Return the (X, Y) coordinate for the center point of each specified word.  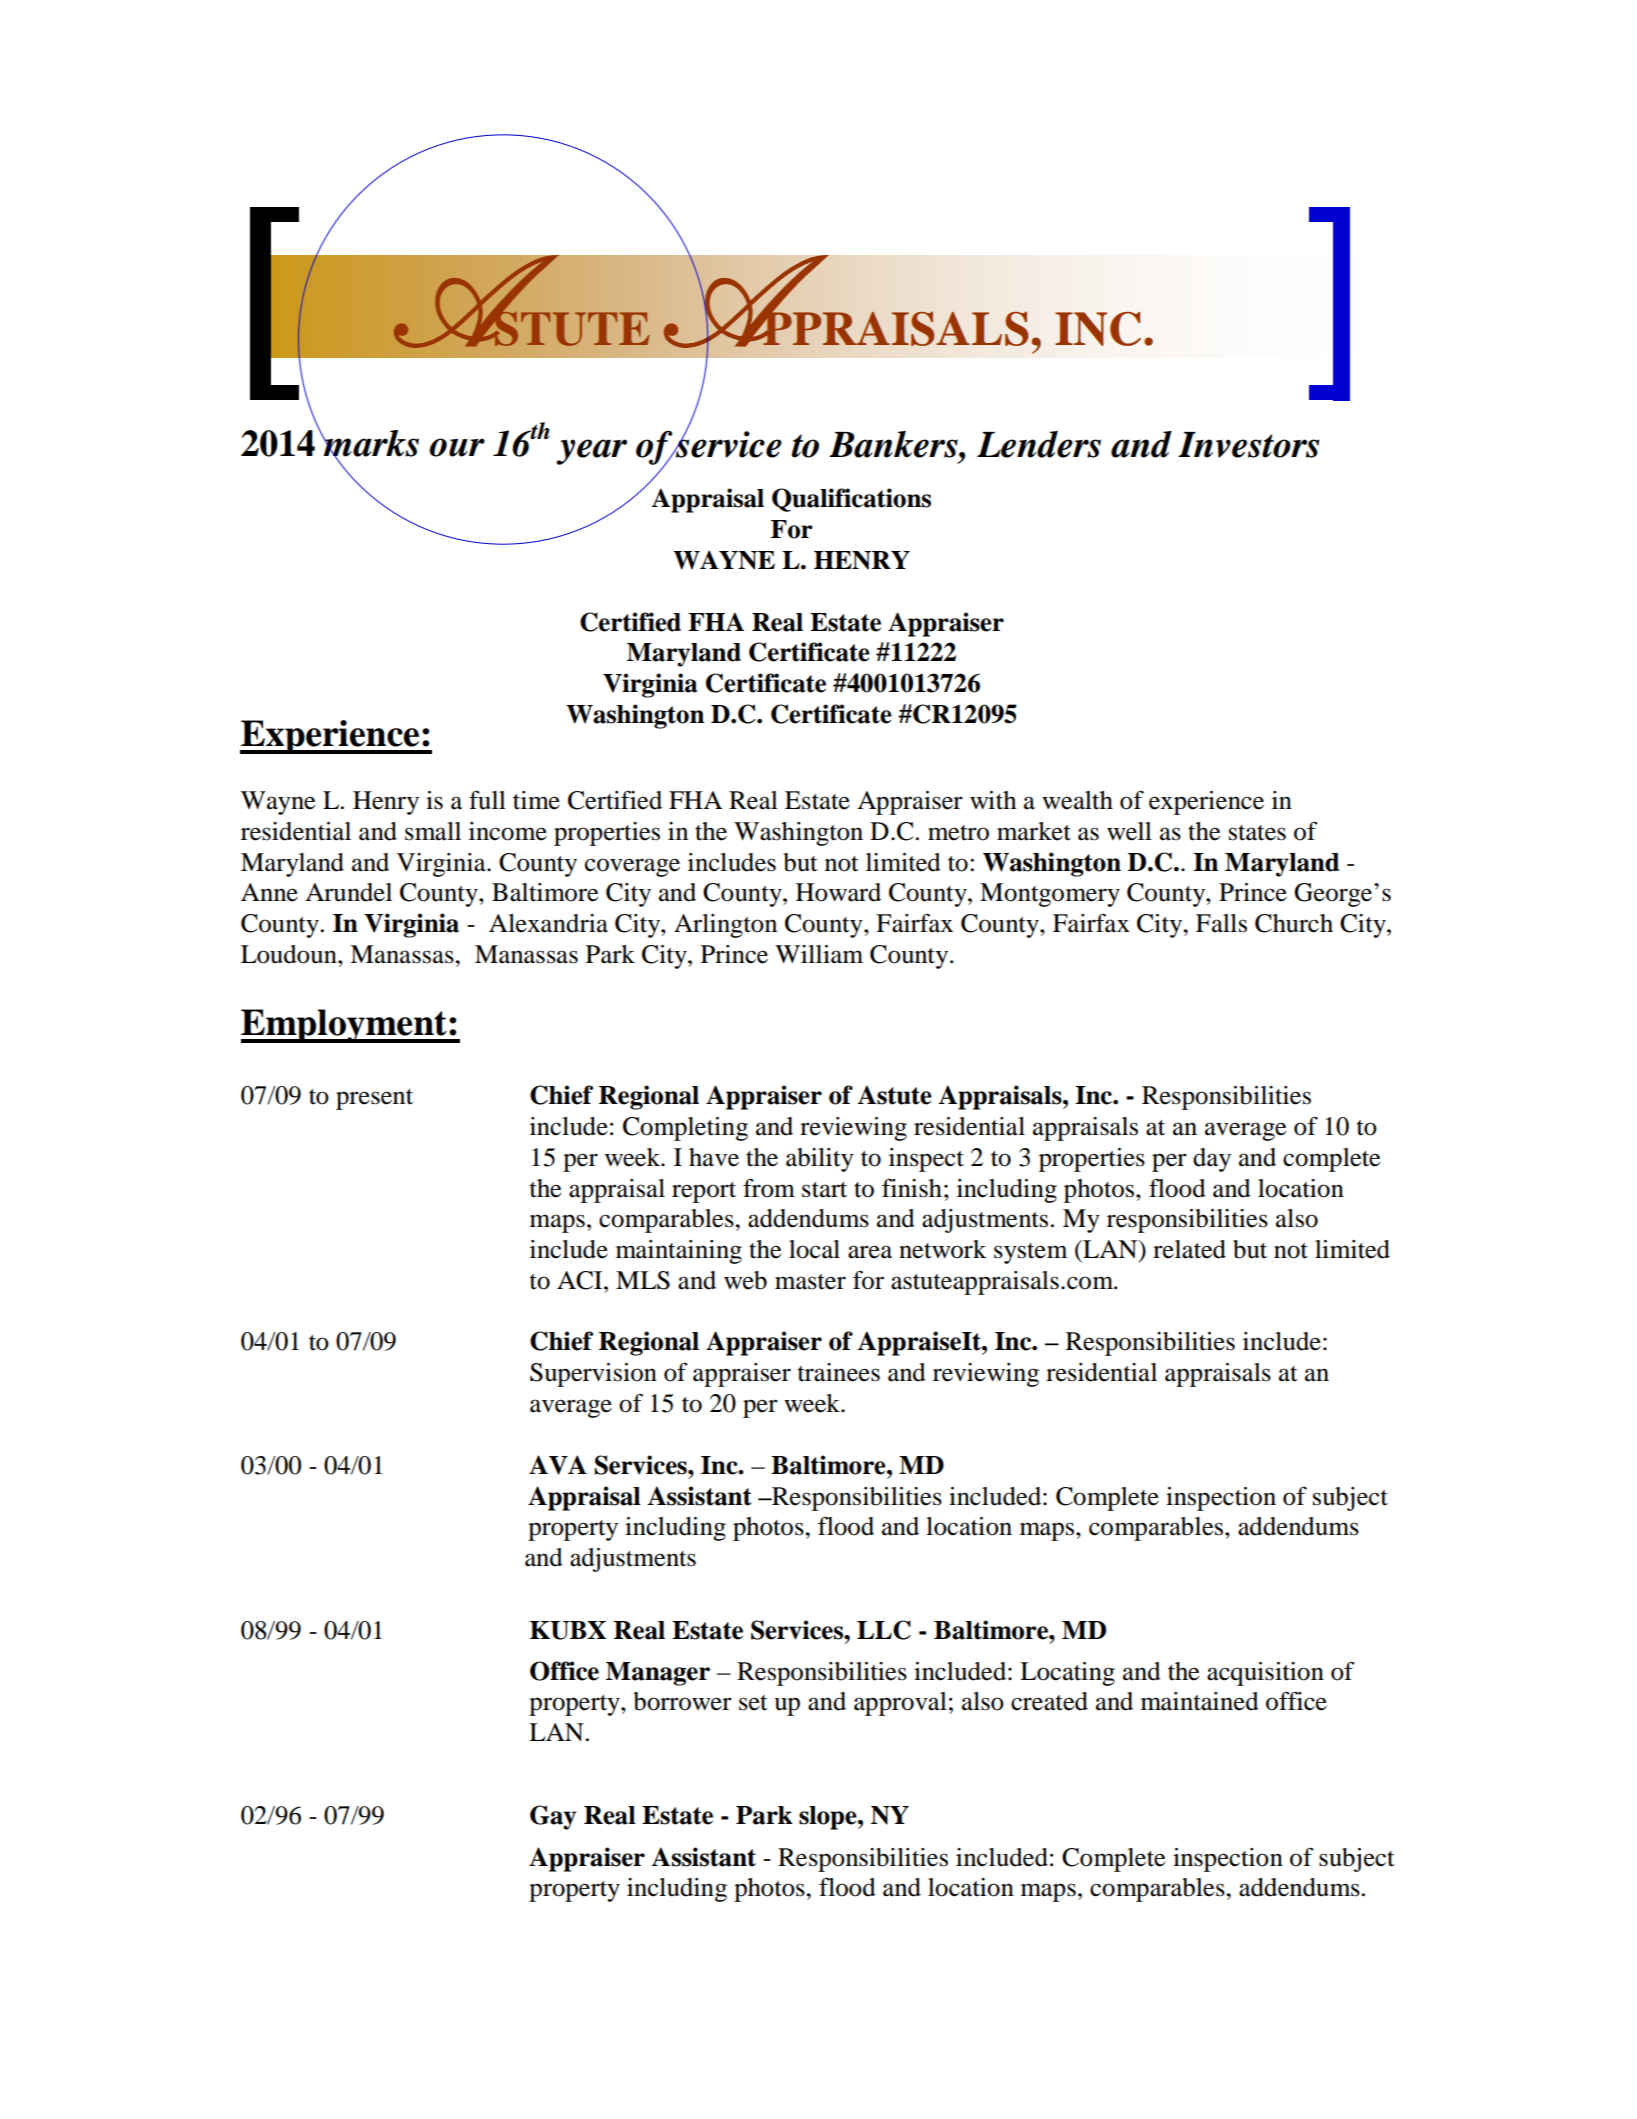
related (1189, 1249)
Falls (1221, 923)
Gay (553, 1817)
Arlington (725, 926)
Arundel (348, 892)
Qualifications (851, 500)
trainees (839, 1372)
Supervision (593, 1375)
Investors (1248, 445)
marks (370, 444)
